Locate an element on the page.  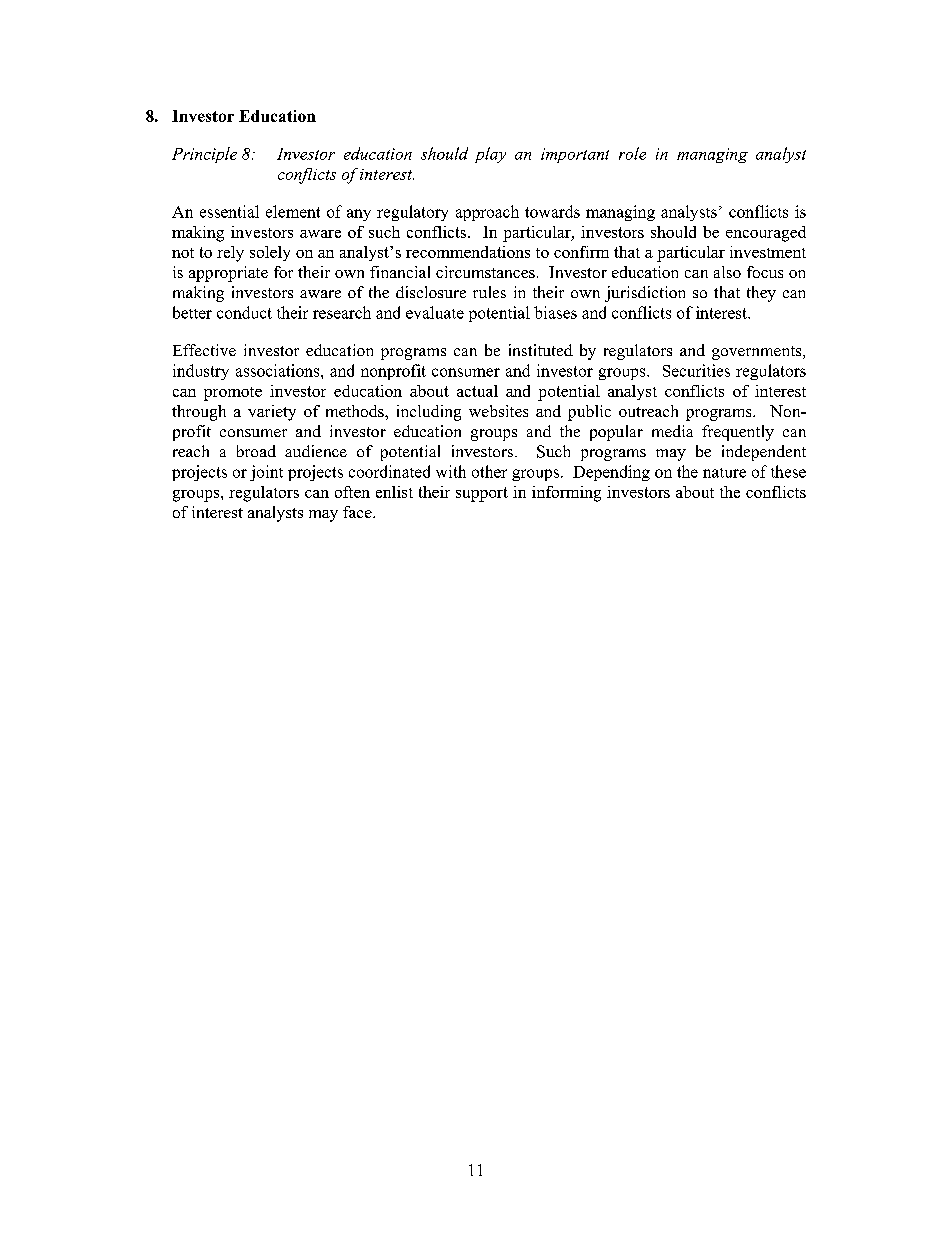
role is located at coordinates (632, 153).
